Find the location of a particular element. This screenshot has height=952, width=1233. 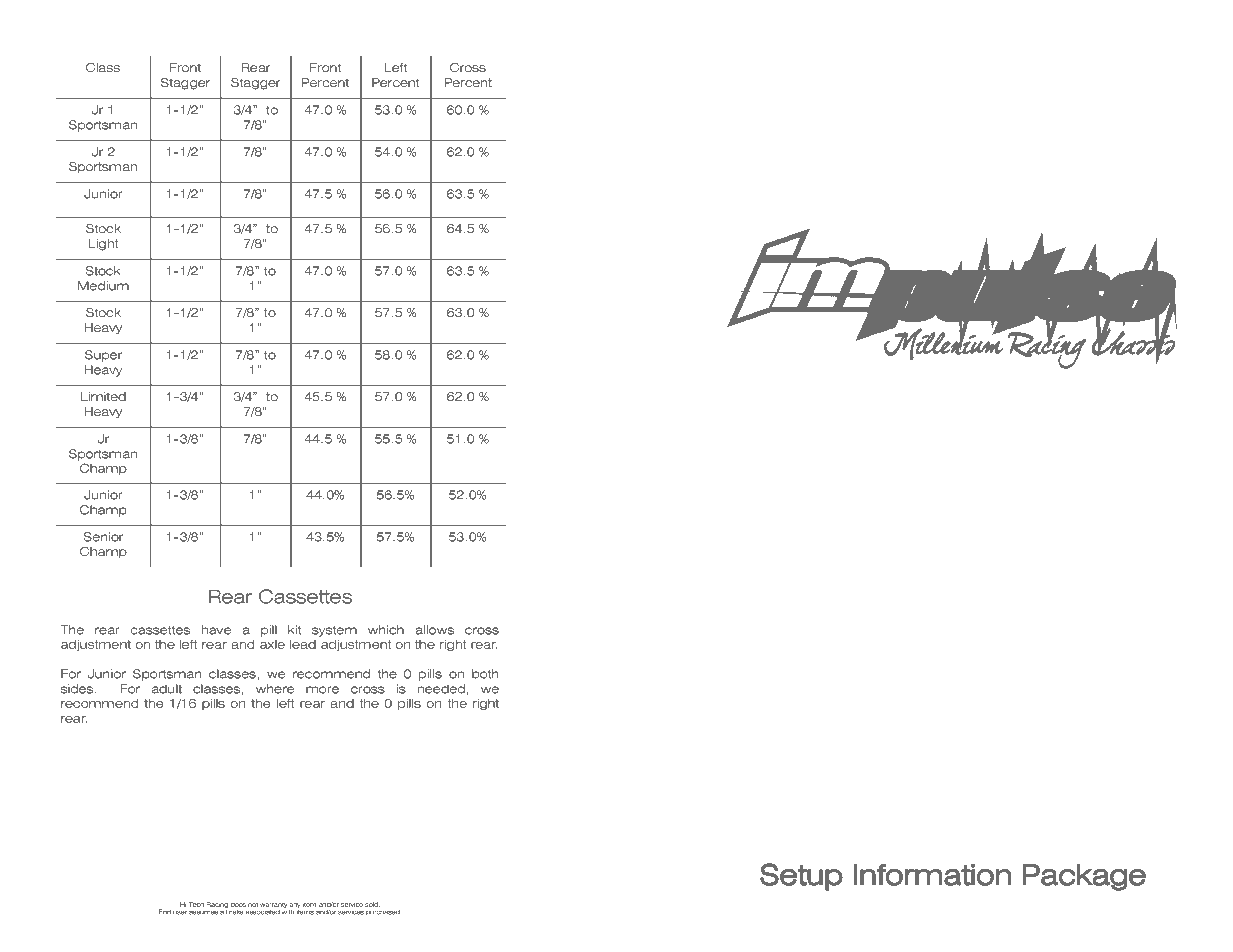

Information is located at coordinates (932, 875).
